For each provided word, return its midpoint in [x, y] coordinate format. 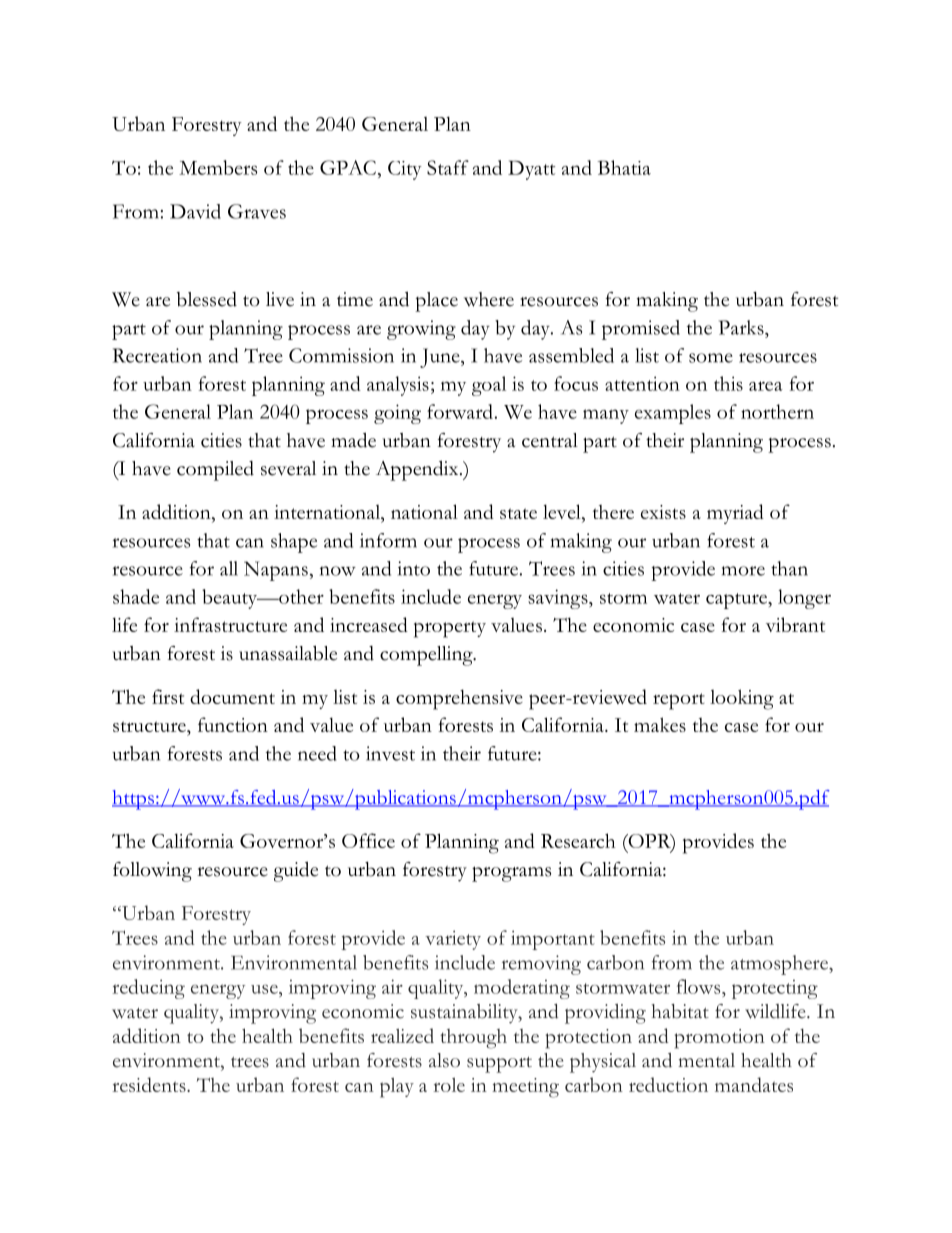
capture [737, 601]
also [444, 1060]
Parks [742, 327]
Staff [448, 167]
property [450, 629]
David [195, 211]
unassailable [288, 653]
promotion [720, 1039]
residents [150, 1084]
